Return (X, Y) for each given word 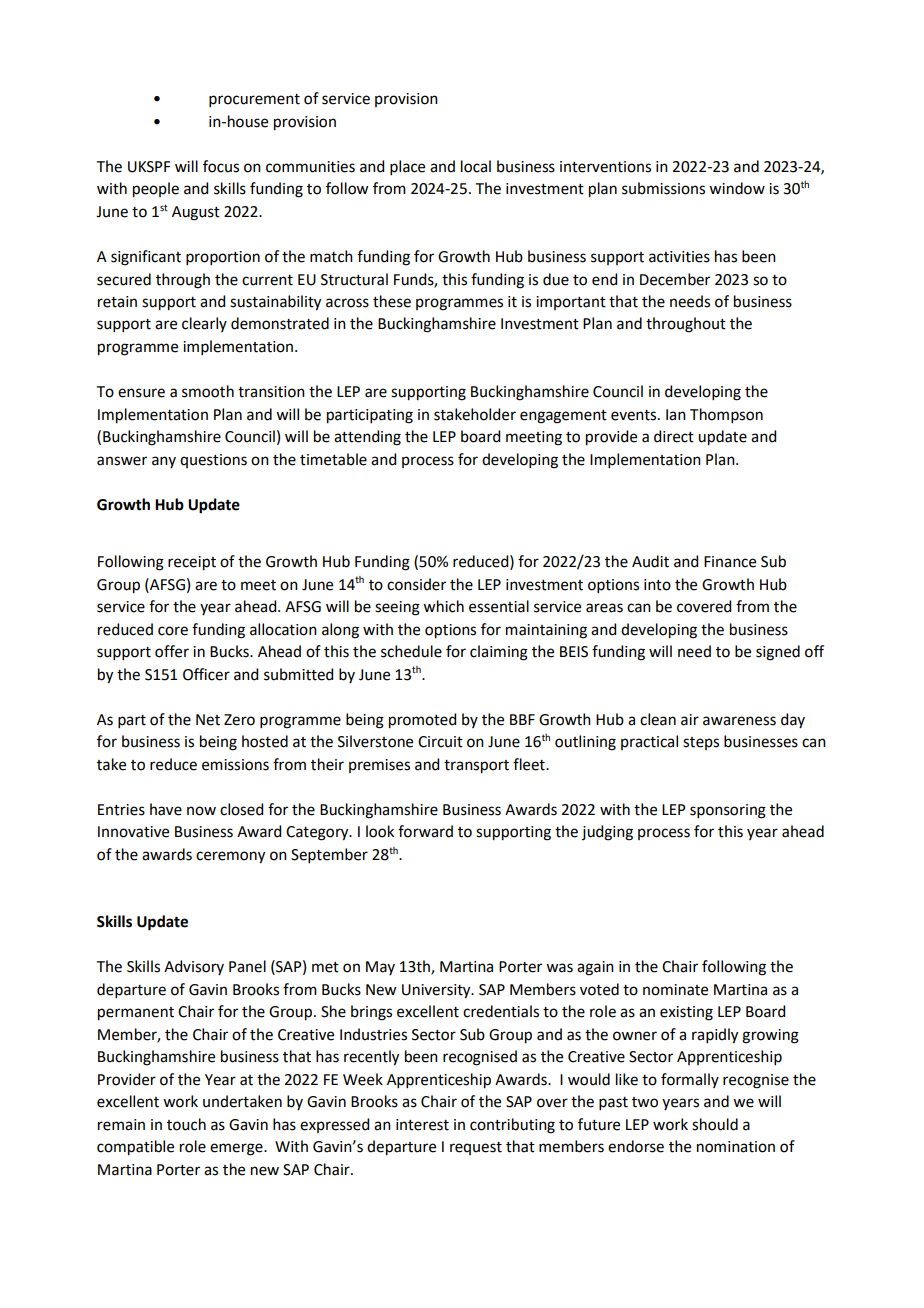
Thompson (726, 415)
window (737, 188)
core (173, 631)
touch (186, 1124)
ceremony (230, 857)
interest (422, 1125)
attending (367, 438)
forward (425, 831)
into (657, 585)
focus (221, 166)
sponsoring (728, 811)
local (476, 166)
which (443, 606)
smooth (208, 391)
